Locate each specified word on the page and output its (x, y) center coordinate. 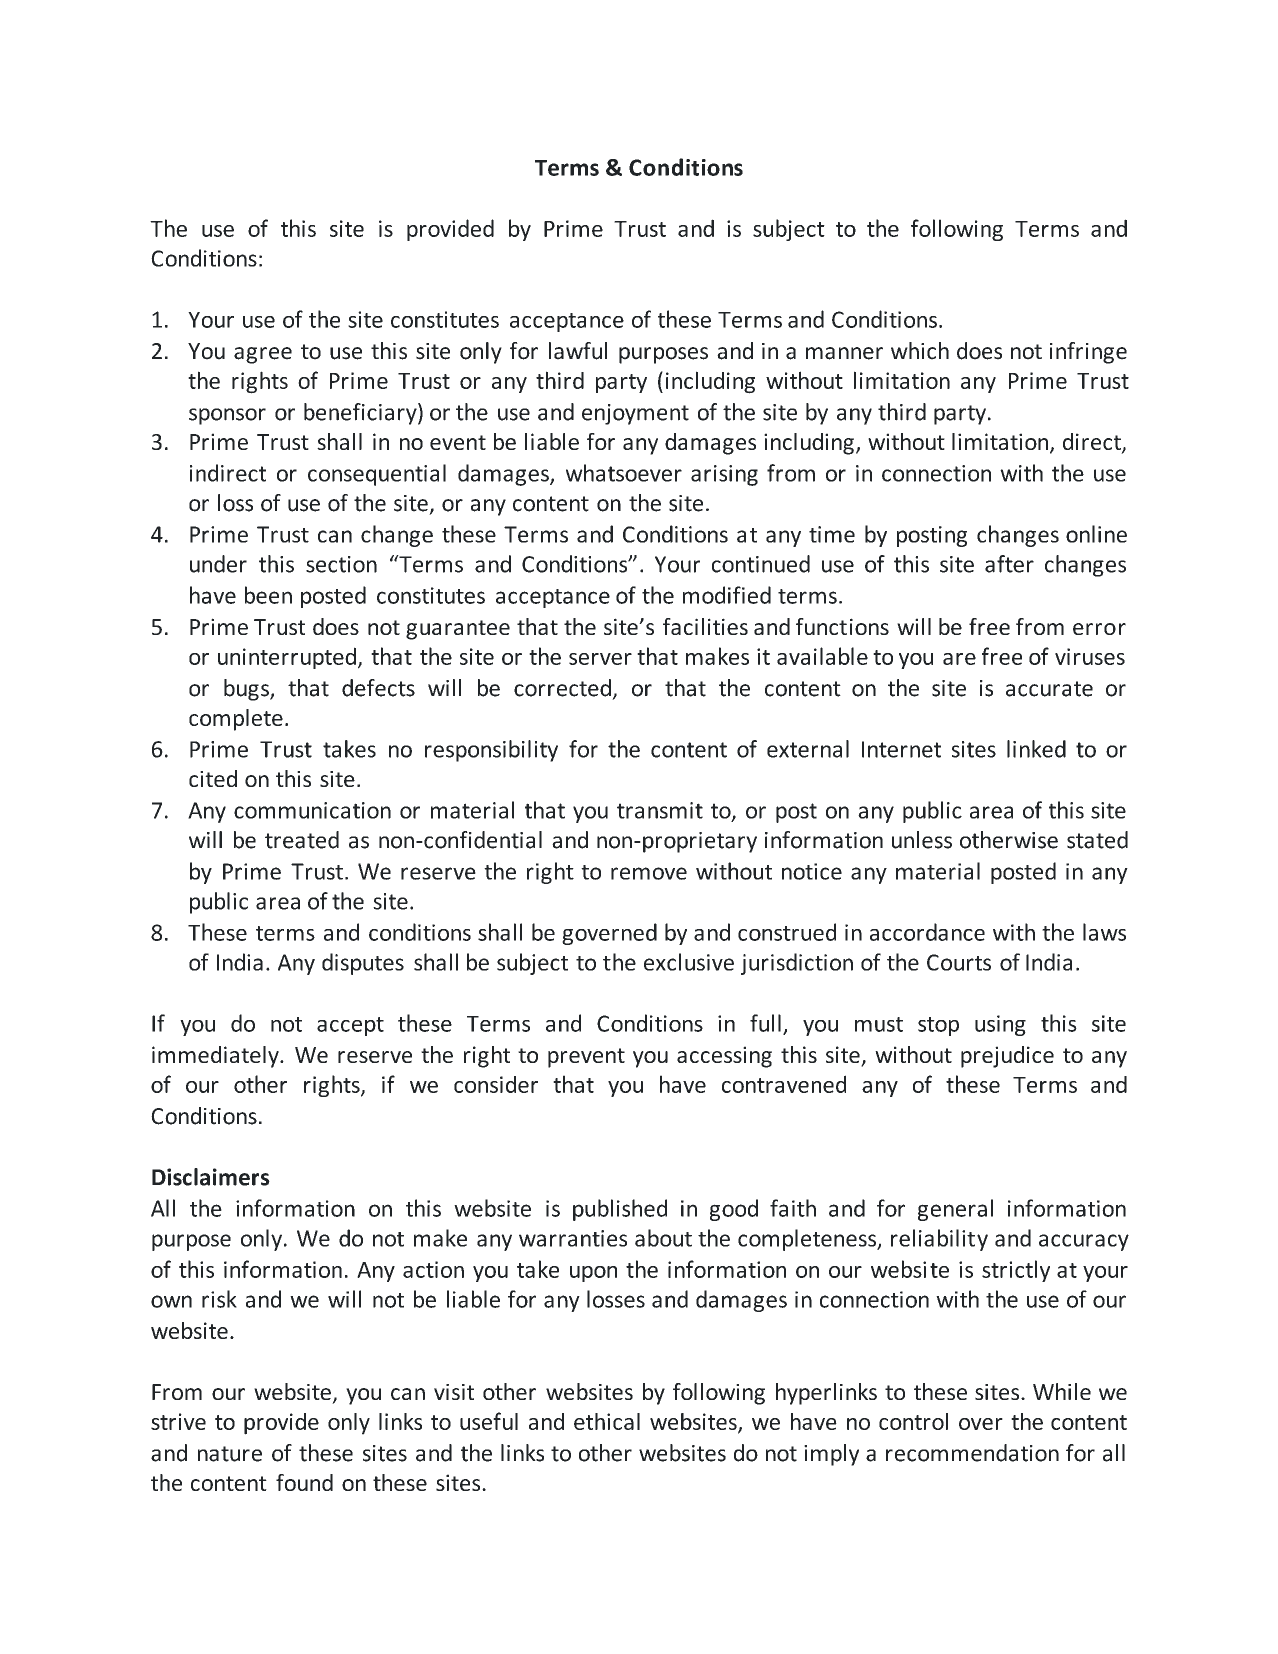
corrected (562, 688)
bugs (247, 690)
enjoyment (635, 414)
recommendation (972, 1453)
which (920, 351)
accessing (724, 1057)
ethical (607, 1421)
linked (1036, 749)
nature (230, 1454)
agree (263, 355)
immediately (216, 1057)
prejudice (1007, 1057)
